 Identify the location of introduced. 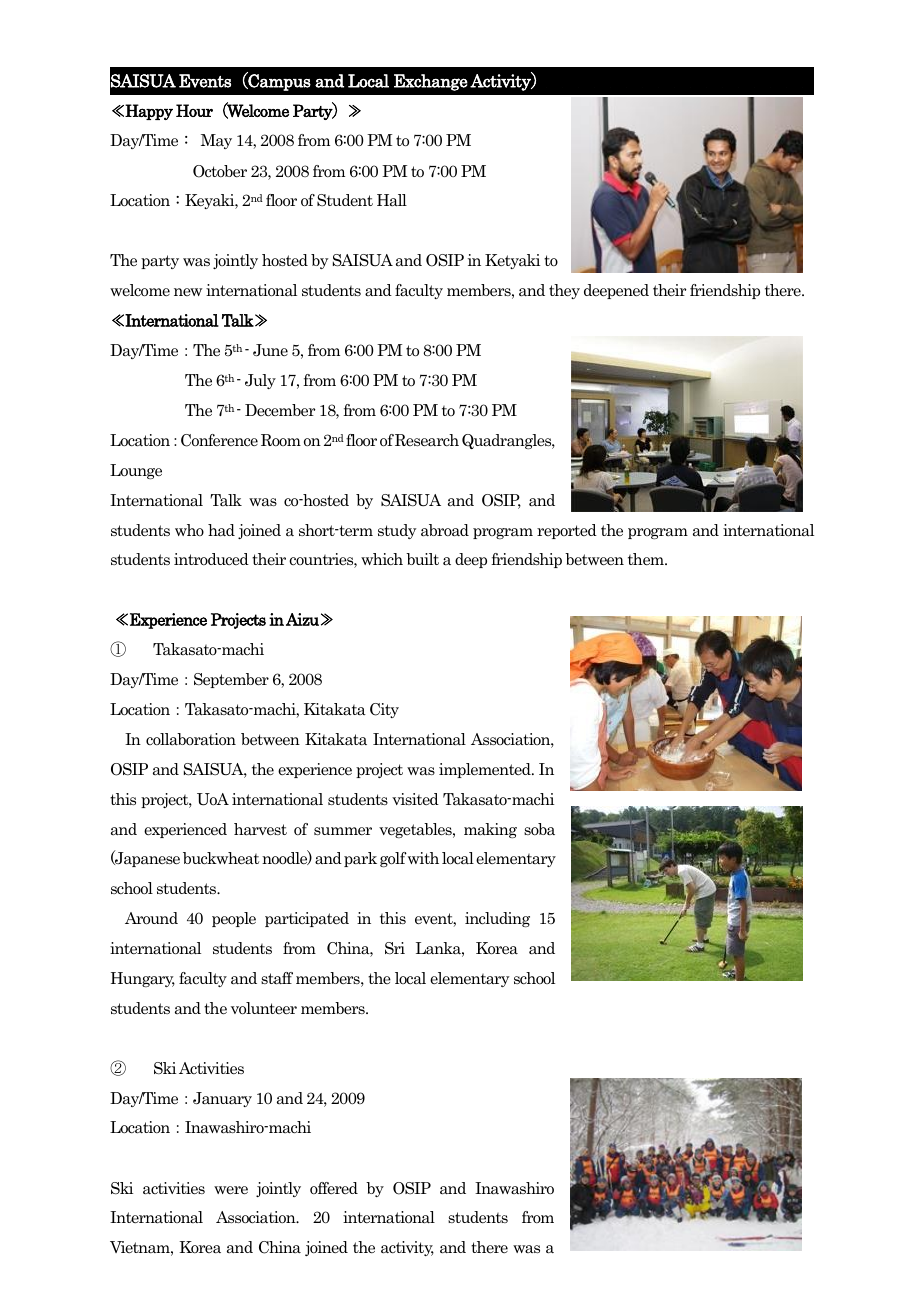
(211, 559).
